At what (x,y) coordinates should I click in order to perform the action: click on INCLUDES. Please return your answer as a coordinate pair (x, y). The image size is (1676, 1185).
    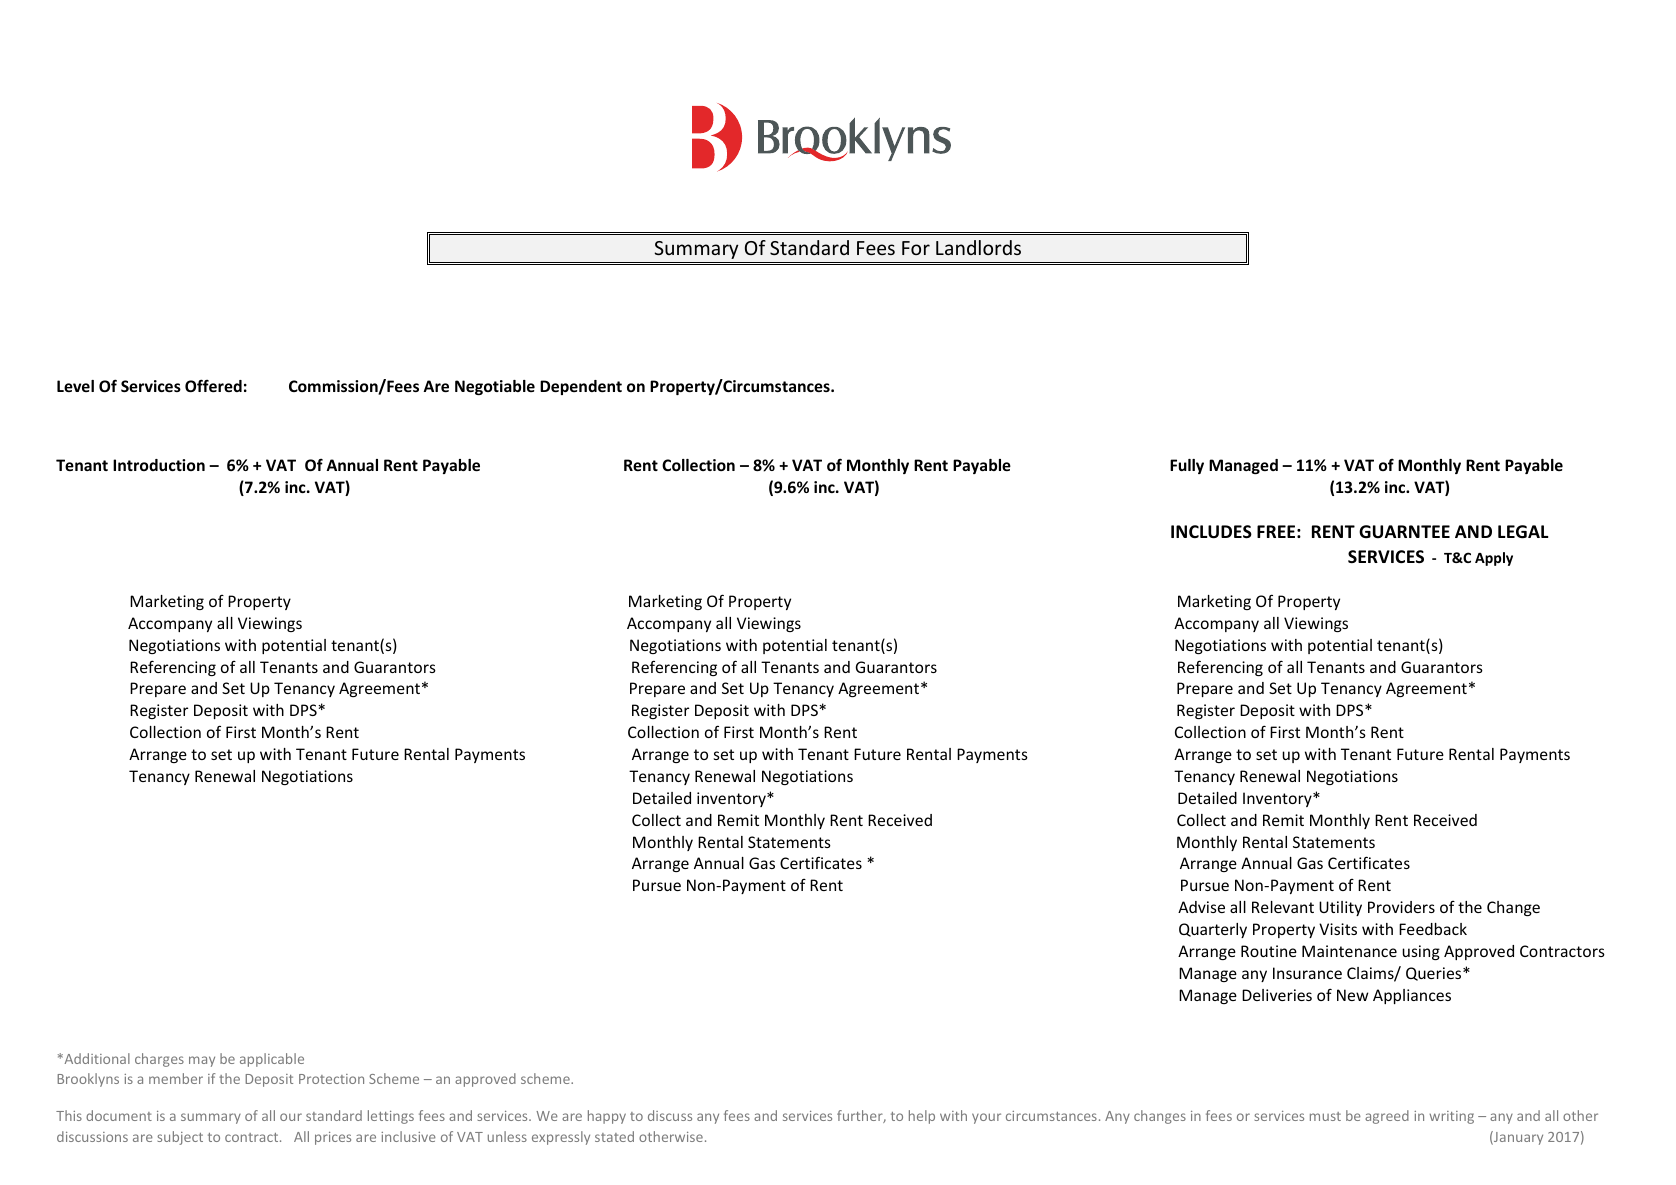
    Looking at the image, I should click on (1211, 532).
